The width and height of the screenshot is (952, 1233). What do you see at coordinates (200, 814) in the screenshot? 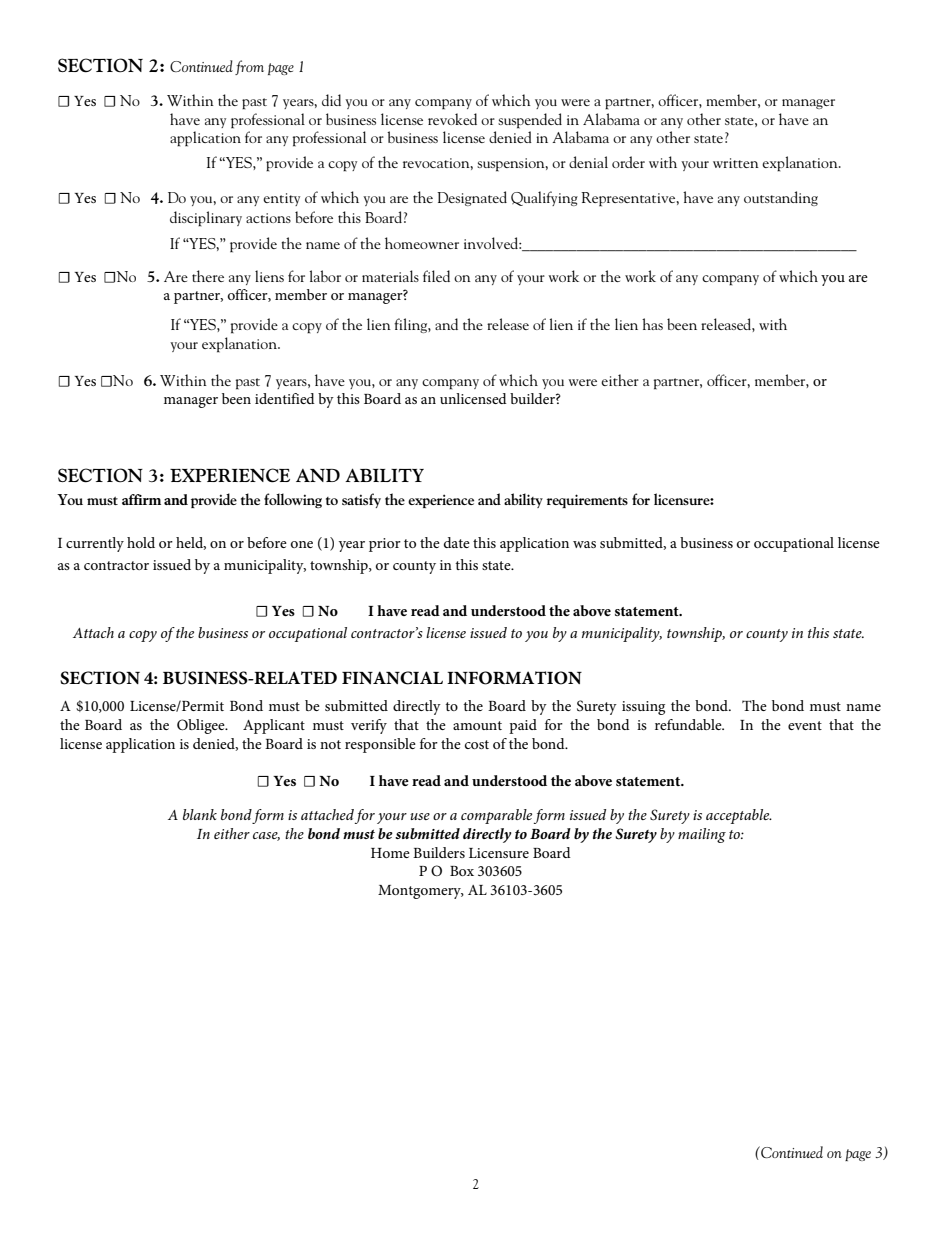
I see `blank` at bounding box center [200, 814].
